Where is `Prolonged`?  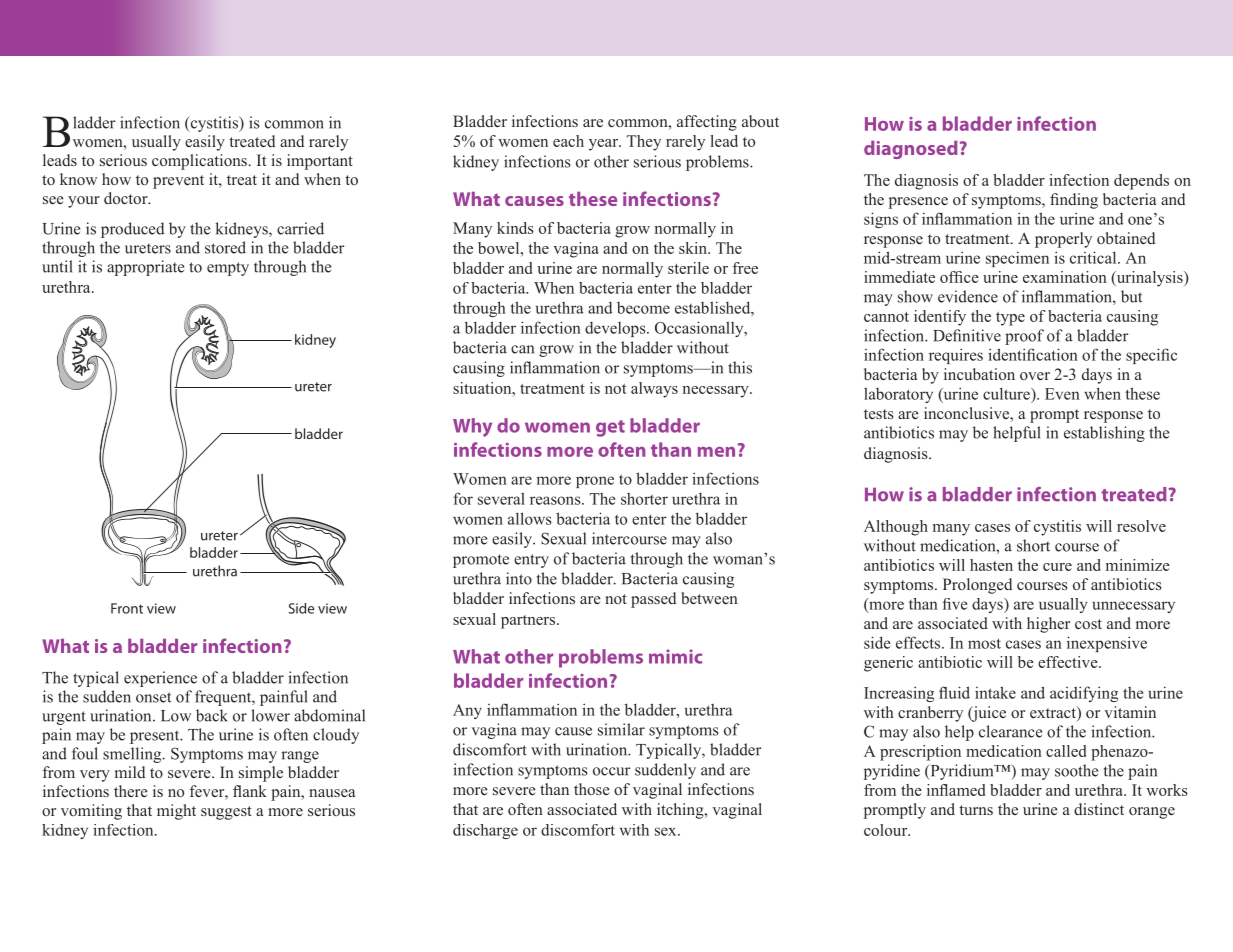 Prolonged is located at coordinates (977, 586).
